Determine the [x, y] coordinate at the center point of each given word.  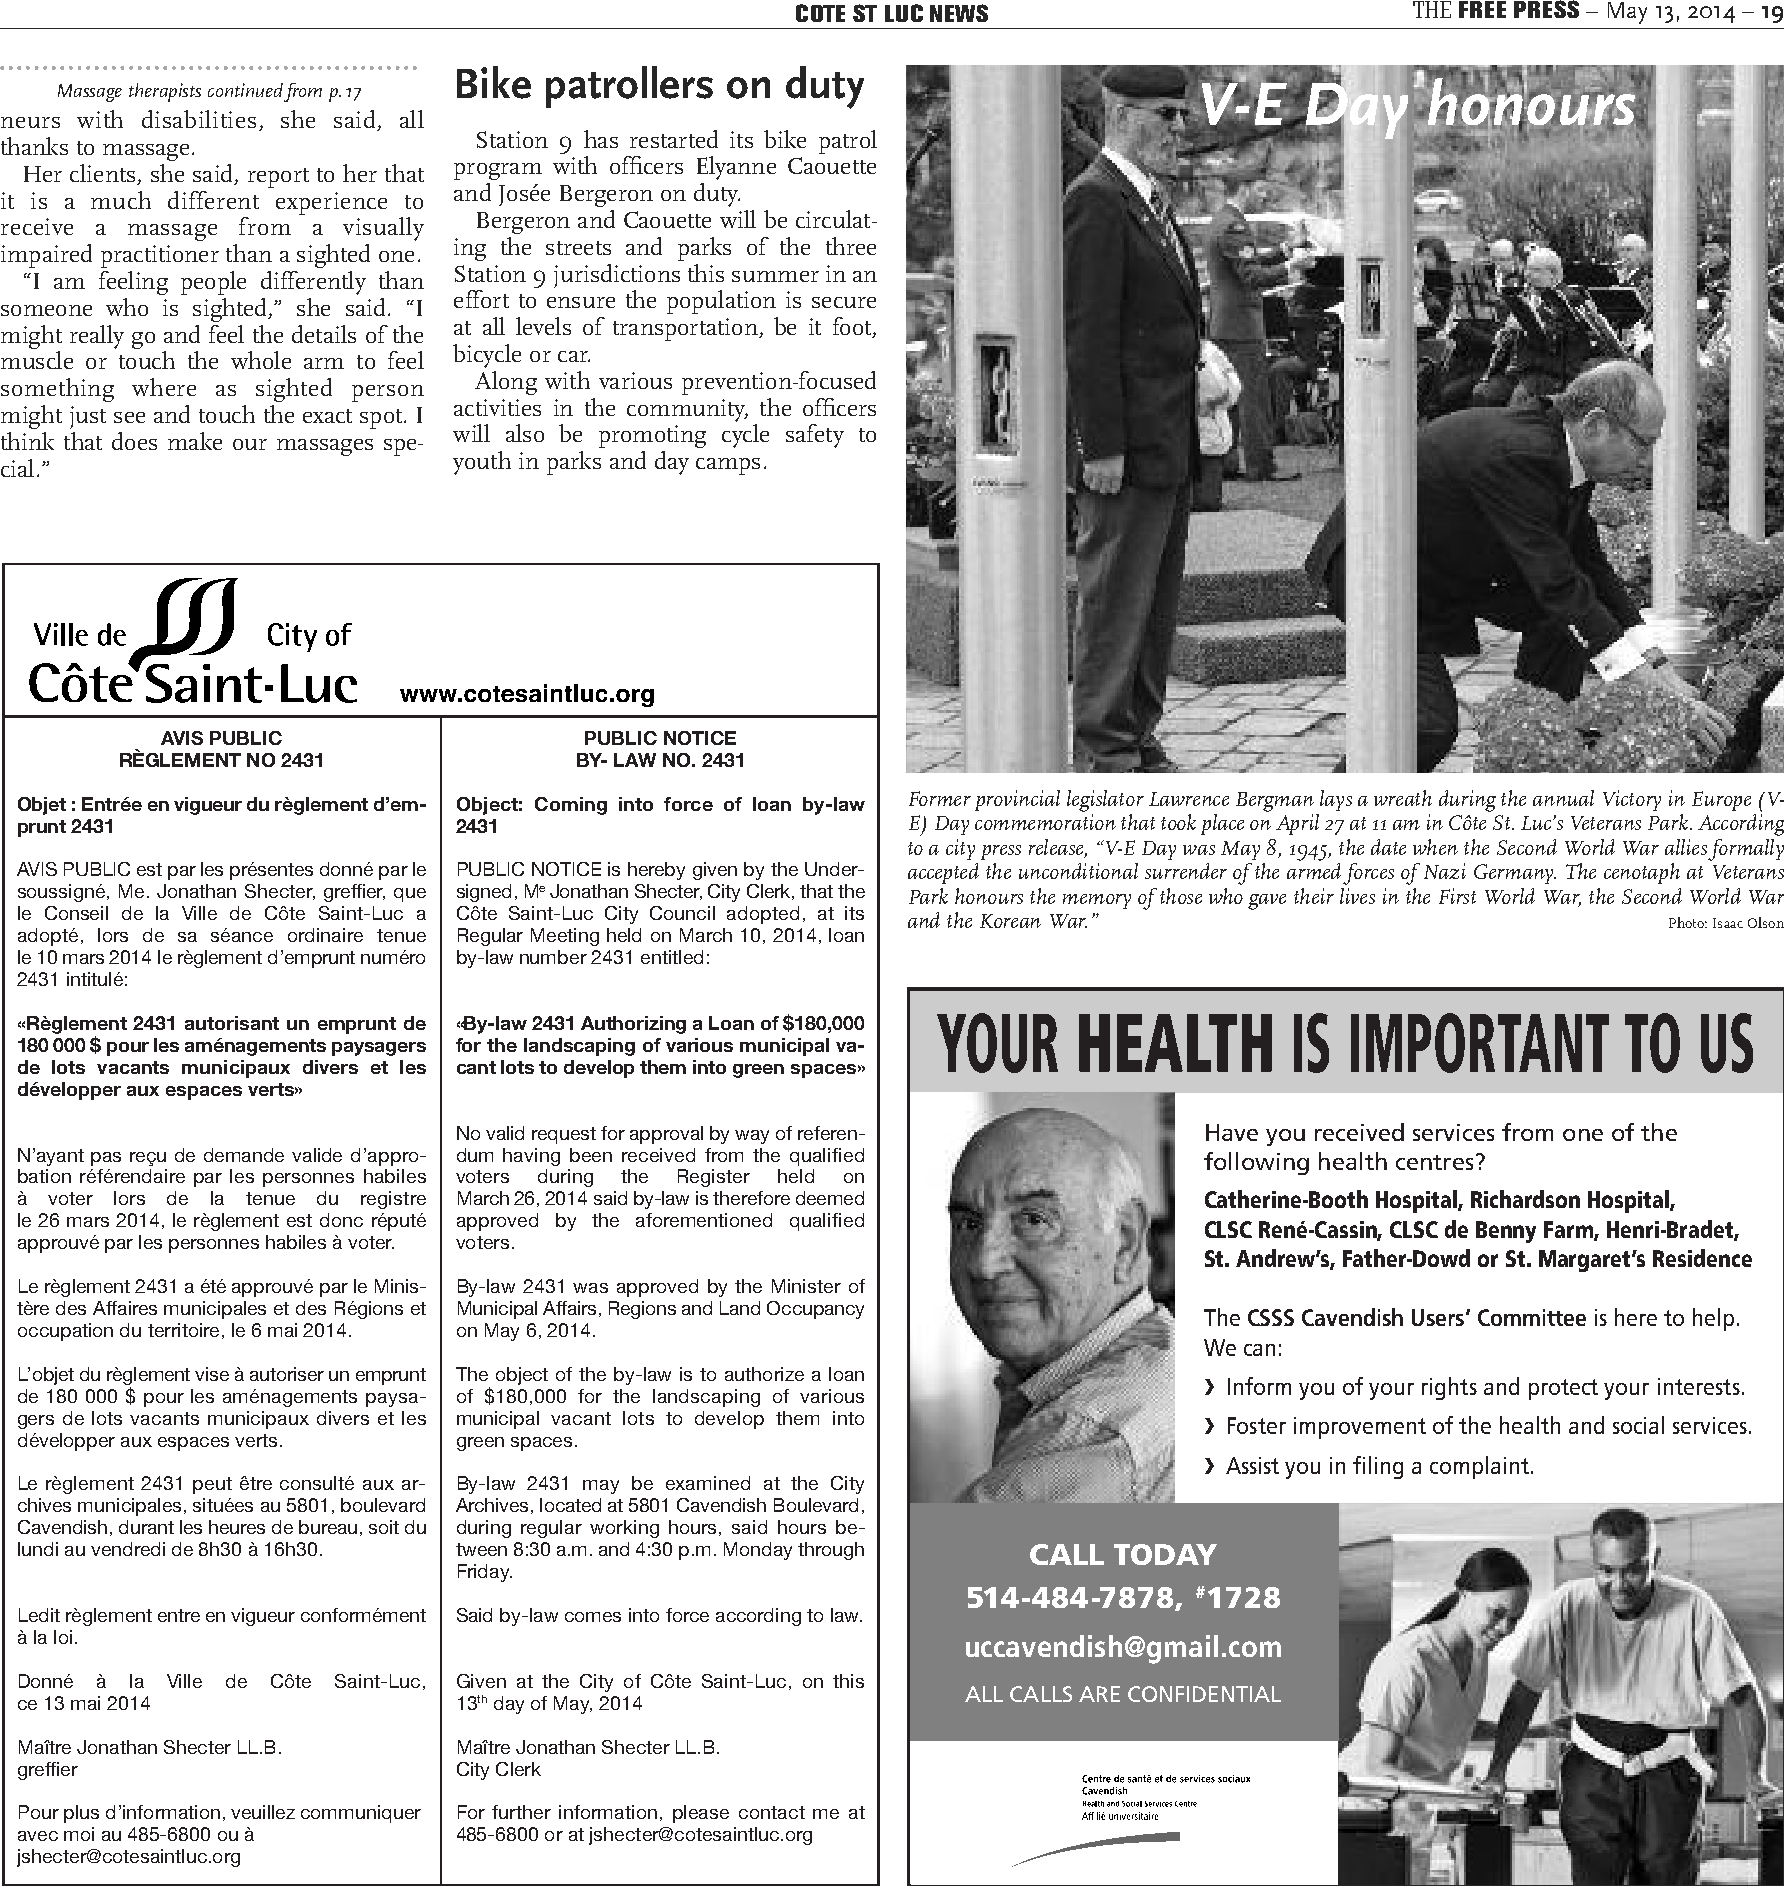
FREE [1482, 9]
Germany [1515, 874]
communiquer [361, 1814]
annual [1563, 798]
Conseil [76, 913]
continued [245, 90]
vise [212, 1374]
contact [772, 1812]
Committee [1532, 1317]
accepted [943, 873]
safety [815, 436]
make [195, 441]
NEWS [959, 13]
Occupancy [815, 1310]
